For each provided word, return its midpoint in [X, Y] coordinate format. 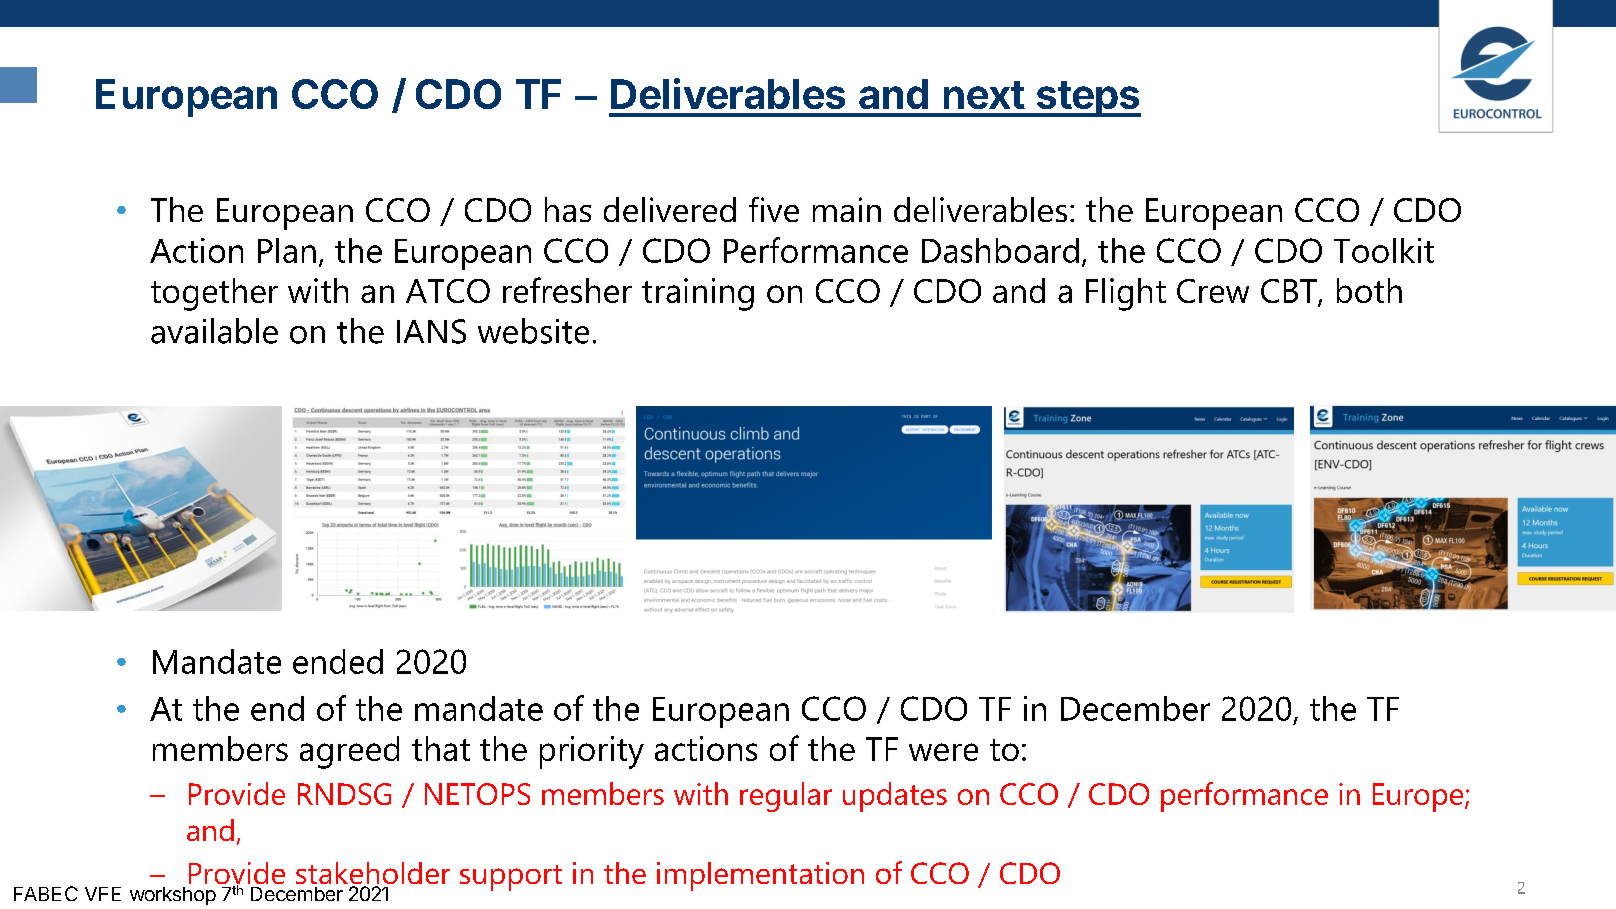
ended [338, 661]
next [984, 95]
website [533, 331]
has [568, 209]
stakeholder [373, 874]
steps [1087, 99]
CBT [1290, 292]
